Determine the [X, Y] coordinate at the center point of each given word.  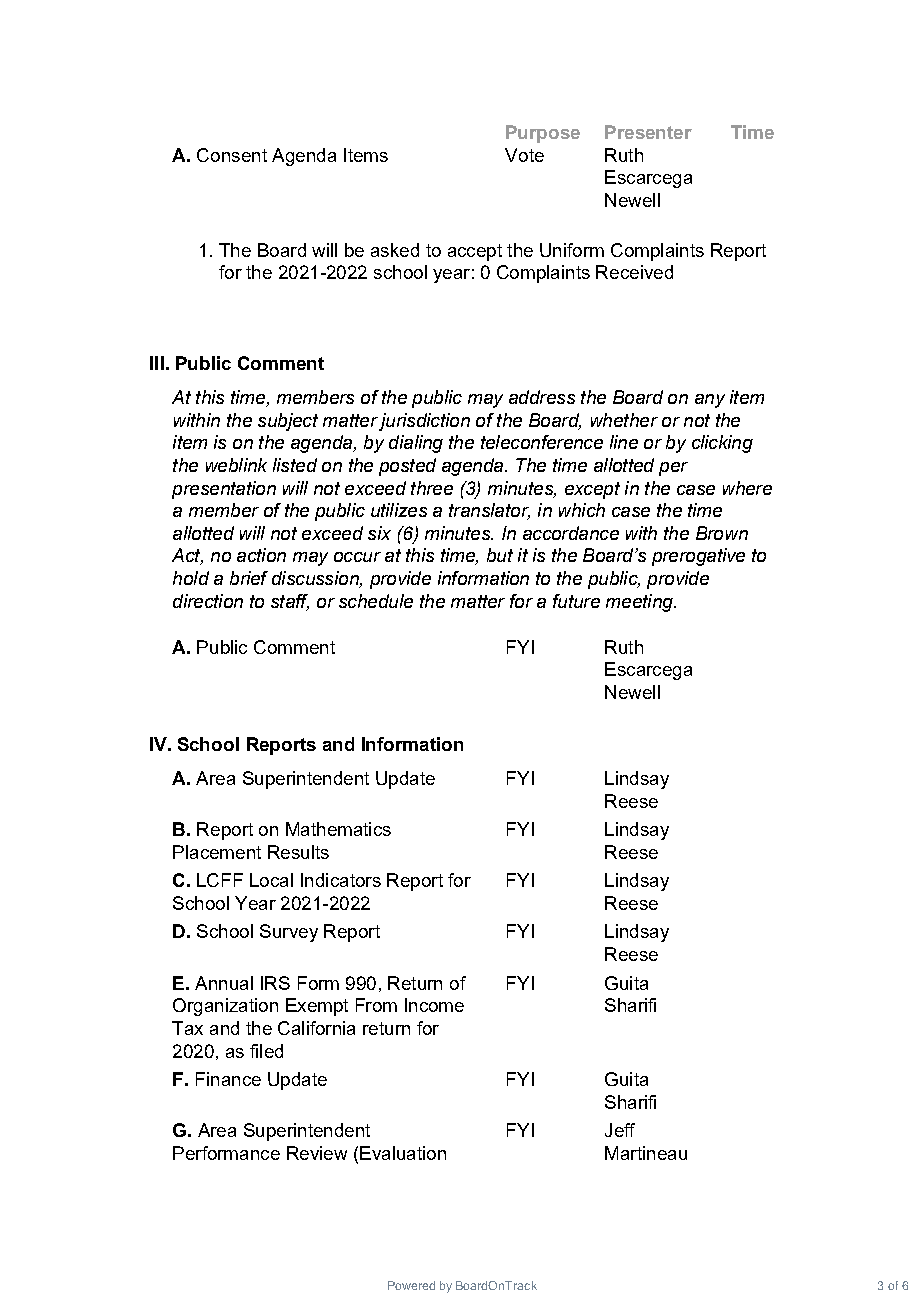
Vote [524, 155]
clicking [722, 444]
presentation [224, 490]
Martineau [646, 1153]
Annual [224, 983]
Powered [411, 1285]
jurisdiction [424, 422]
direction [208, 601]
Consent [232, 155]
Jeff [620, 1130]
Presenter [648, 132]
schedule [376, 601]
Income [434, 1005]
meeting [640, 603]
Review [317, 1153]
